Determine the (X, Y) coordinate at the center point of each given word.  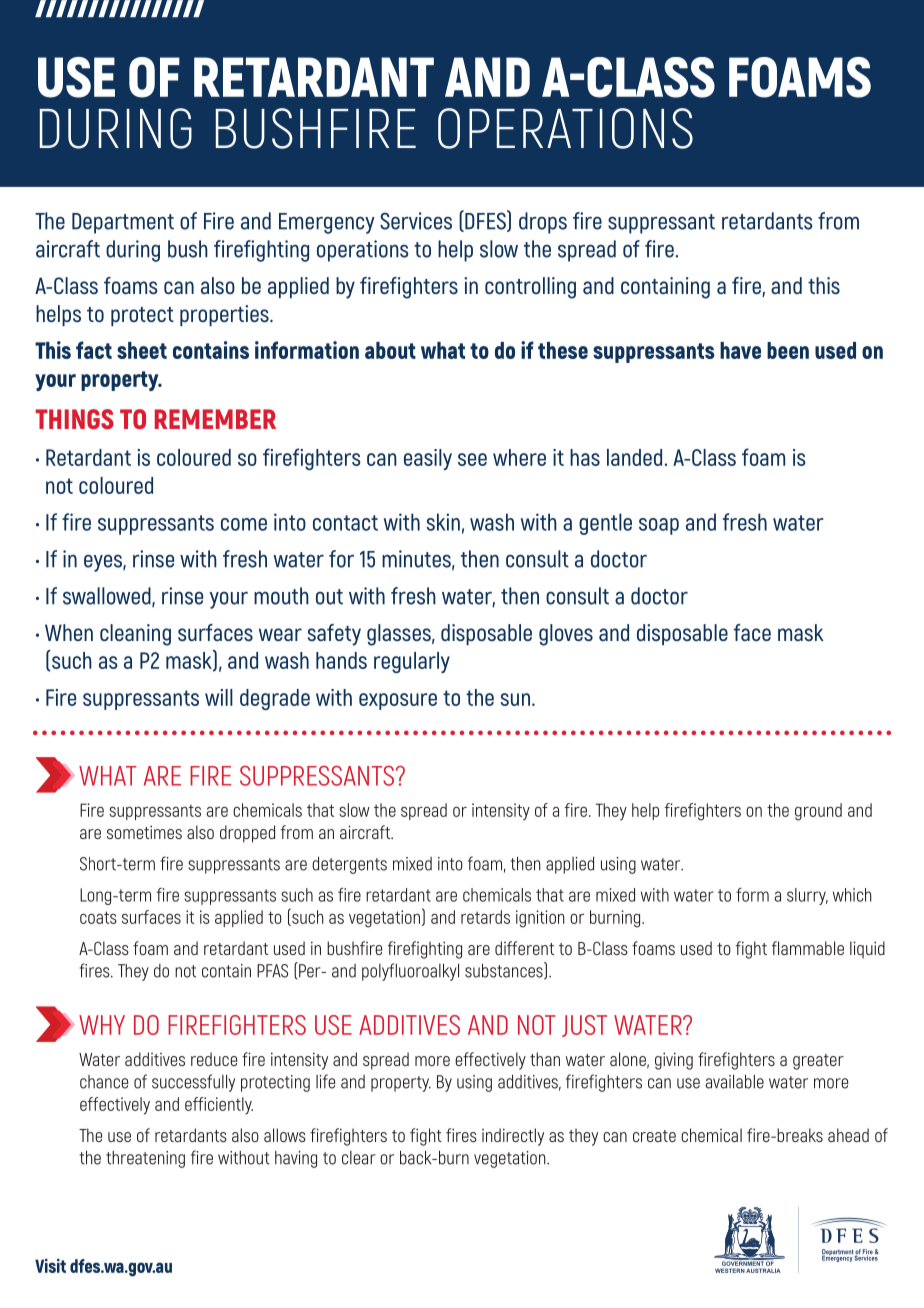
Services (416, 221)
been (788, 350)
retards (485, 917)
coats (98, 917)
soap (659, 526)
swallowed (108, 597)
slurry (807, 896)
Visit (50, 1265)
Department (123, 223)
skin (443, 522)
